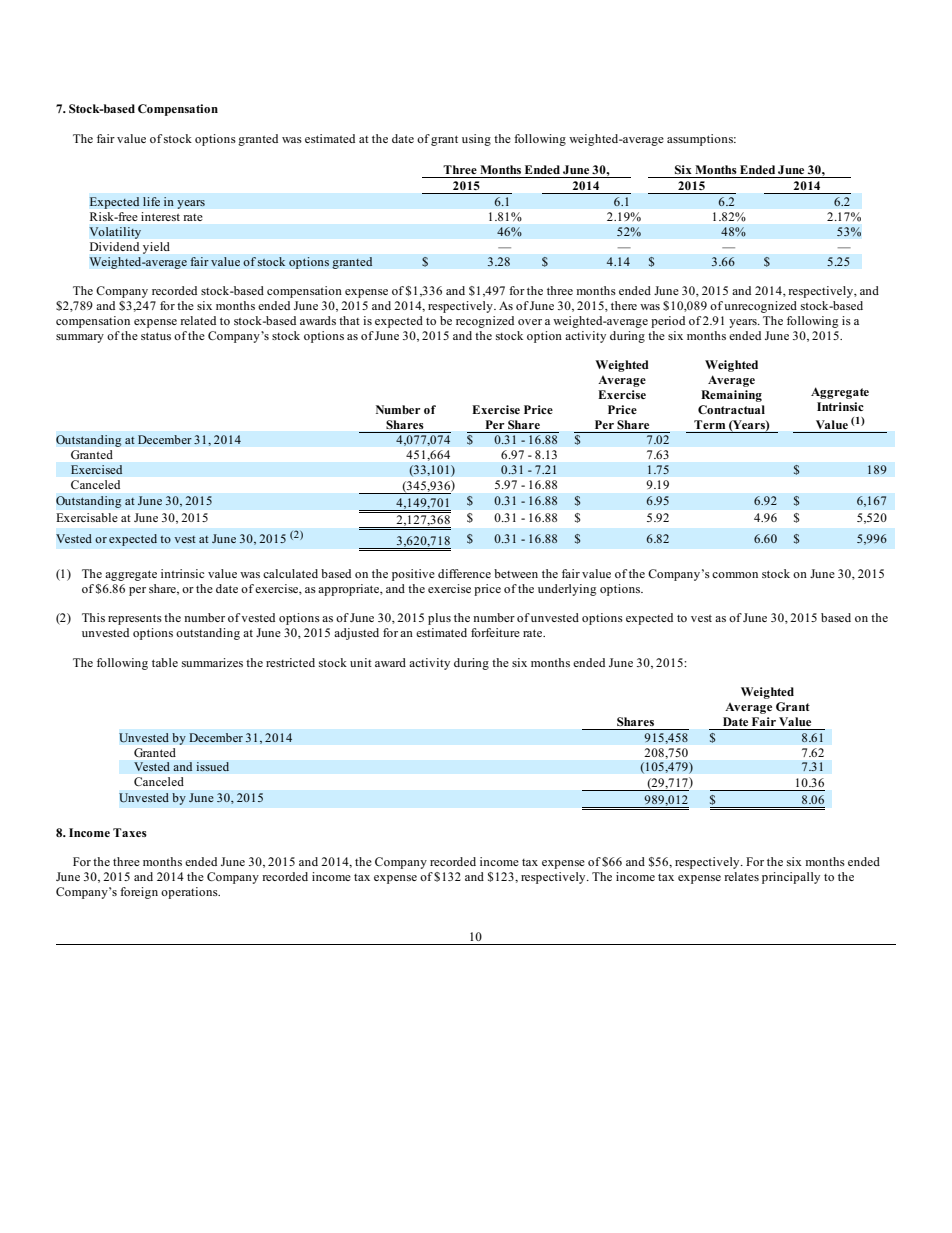  What do you see at coordinates (567, 590) in the document?
I see `underlying` at bounding box center [567, 590].
